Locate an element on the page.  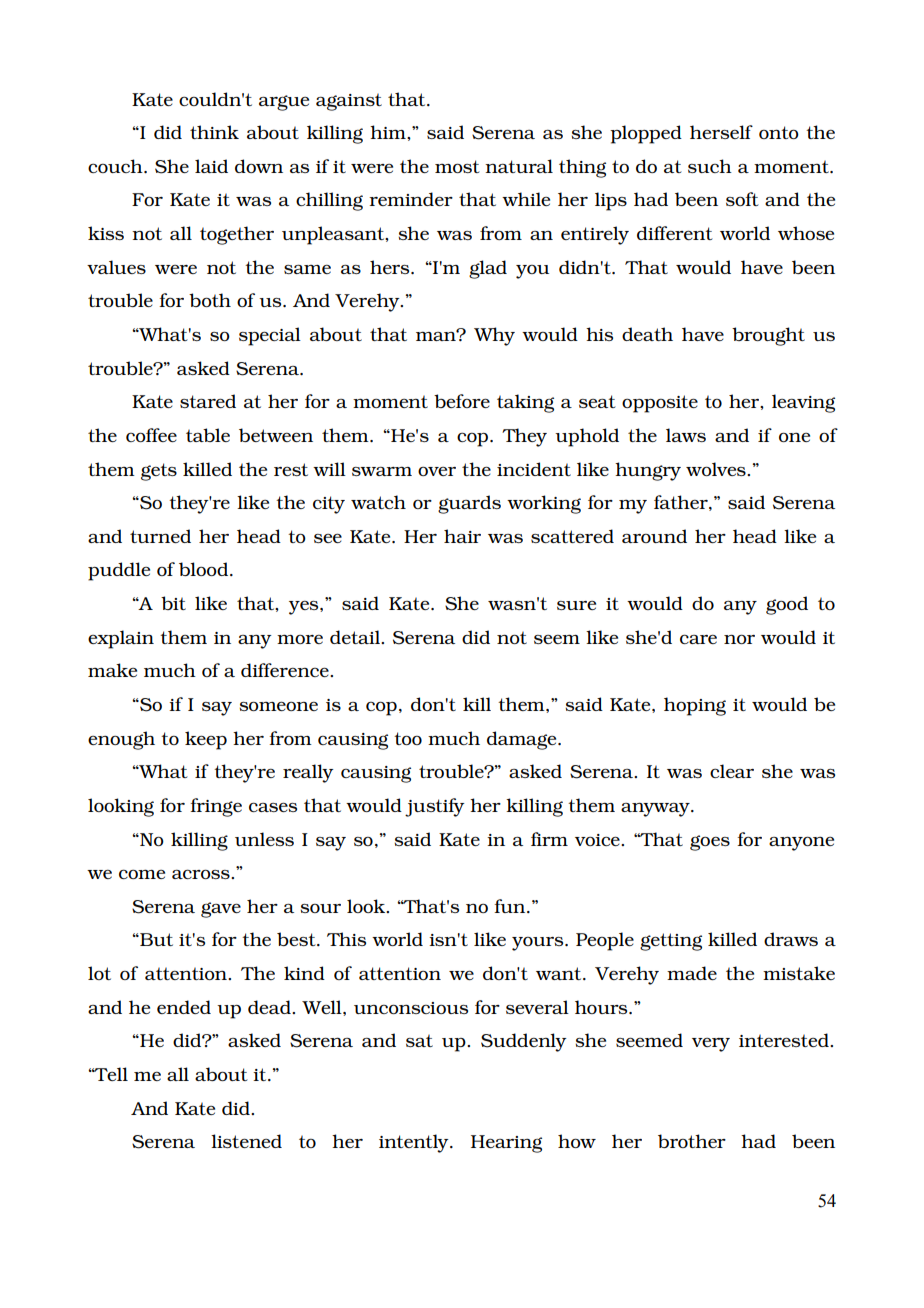
around is located at coordinates (654, 536).
